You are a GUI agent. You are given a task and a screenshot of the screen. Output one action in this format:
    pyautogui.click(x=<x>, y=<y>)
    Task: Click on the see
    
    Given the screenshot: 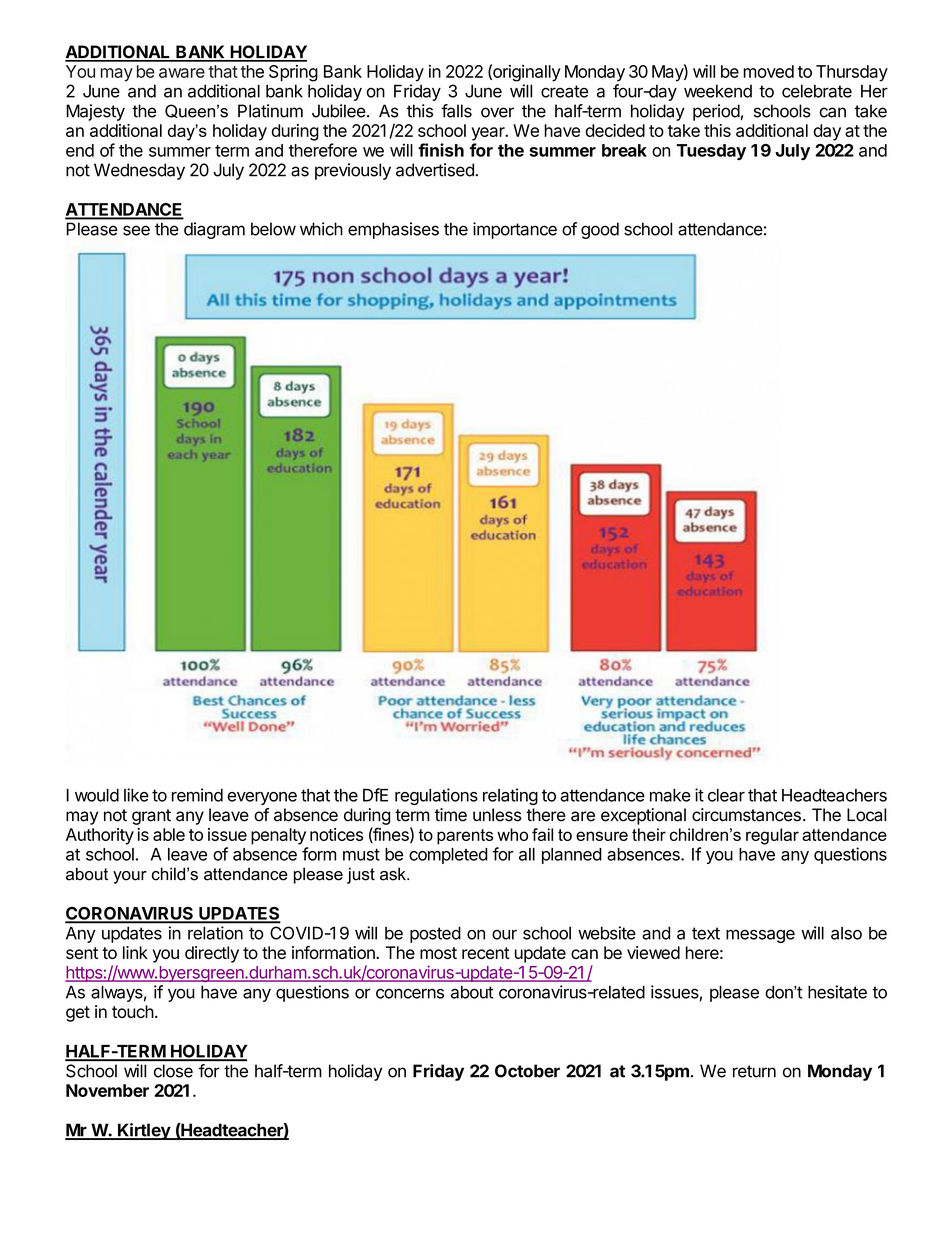 What is the action you would take?
    pyautogui.click(x=136, y=230)
